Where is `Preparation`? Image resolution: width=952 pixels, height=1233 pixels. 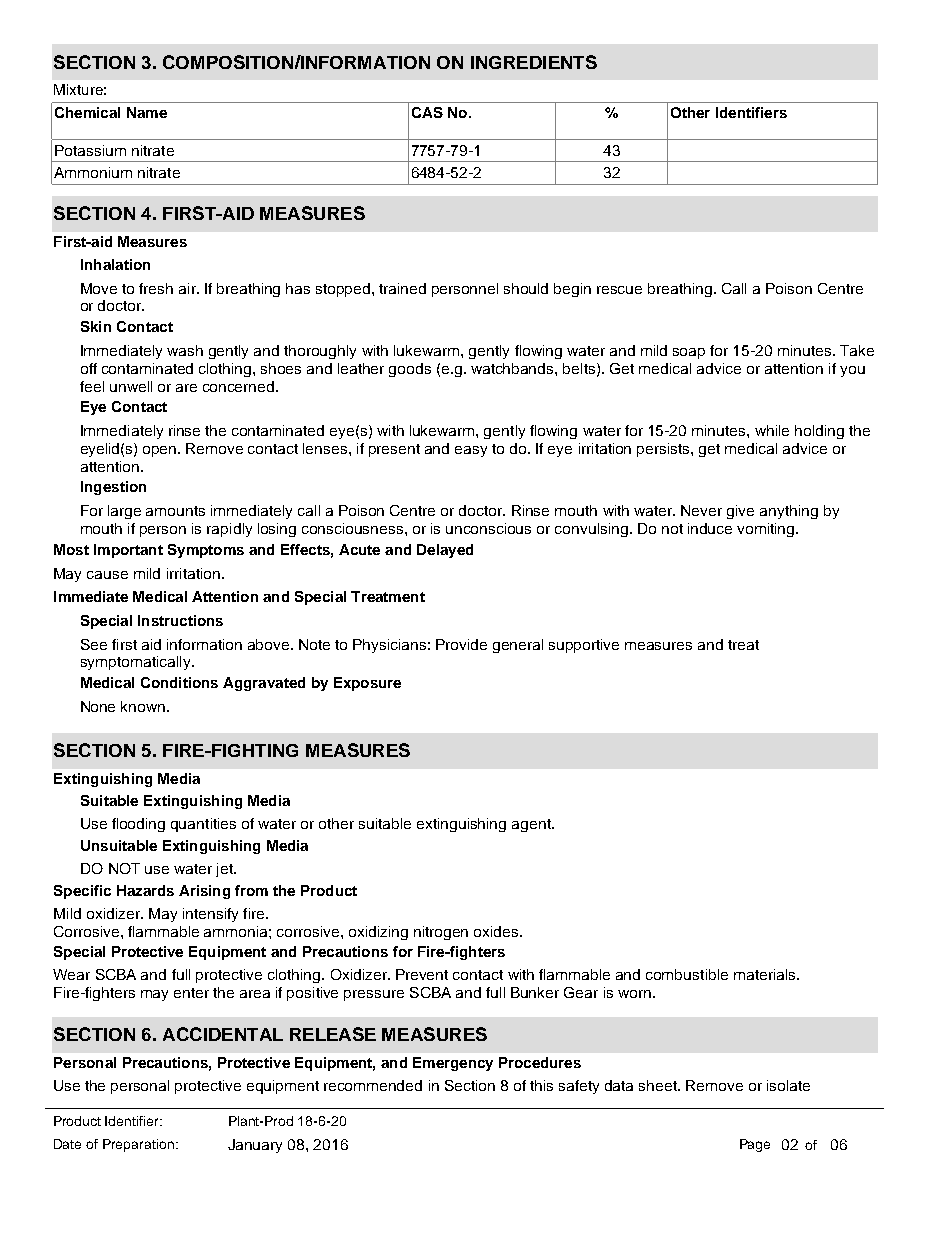 Preparation is located at coordinates (138, 1145).
